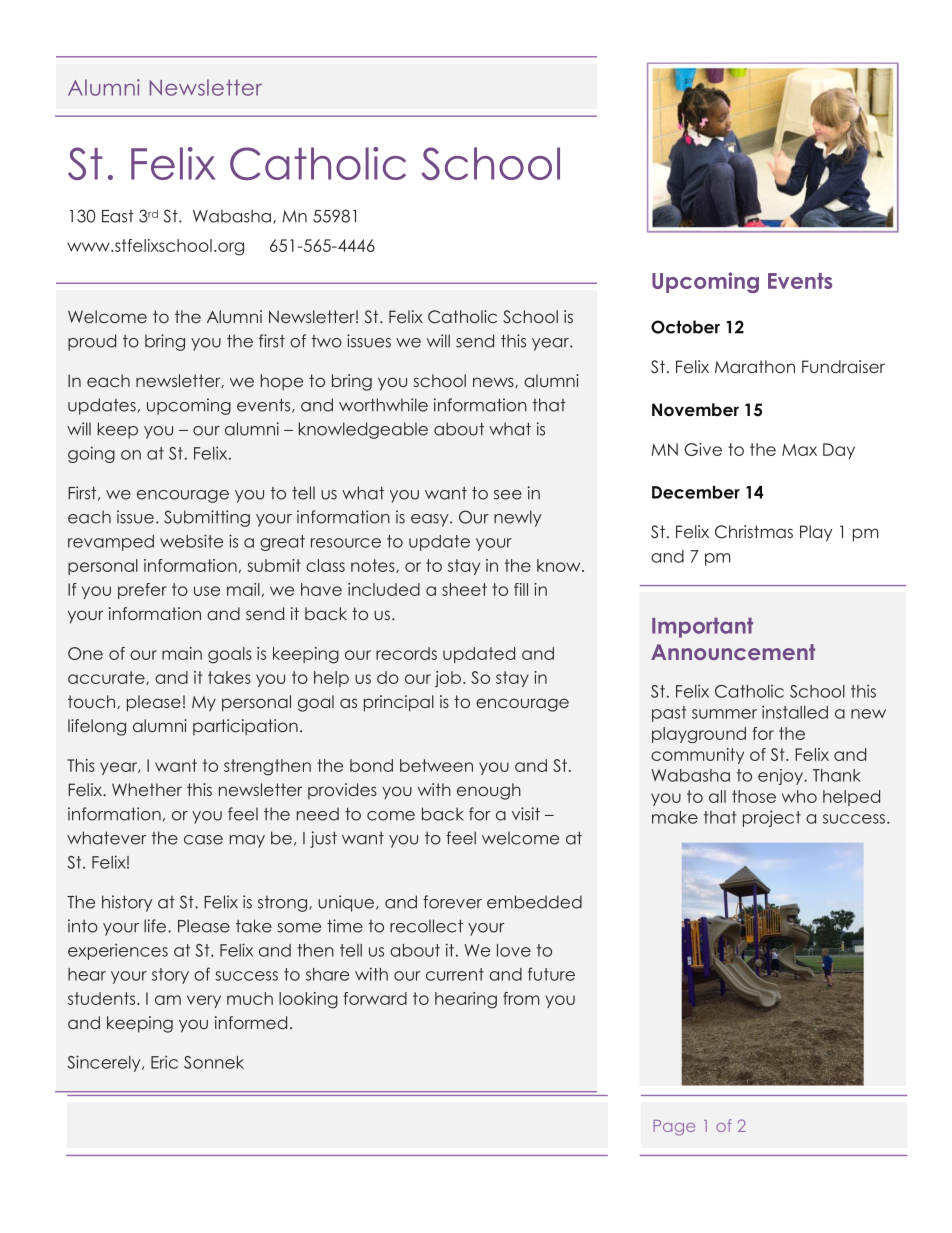 Image resolution: width=952 pixels, height=1233 pixels. Describe the element at coordinates (733, 652) in the image. I see `Announcement` at that location.
